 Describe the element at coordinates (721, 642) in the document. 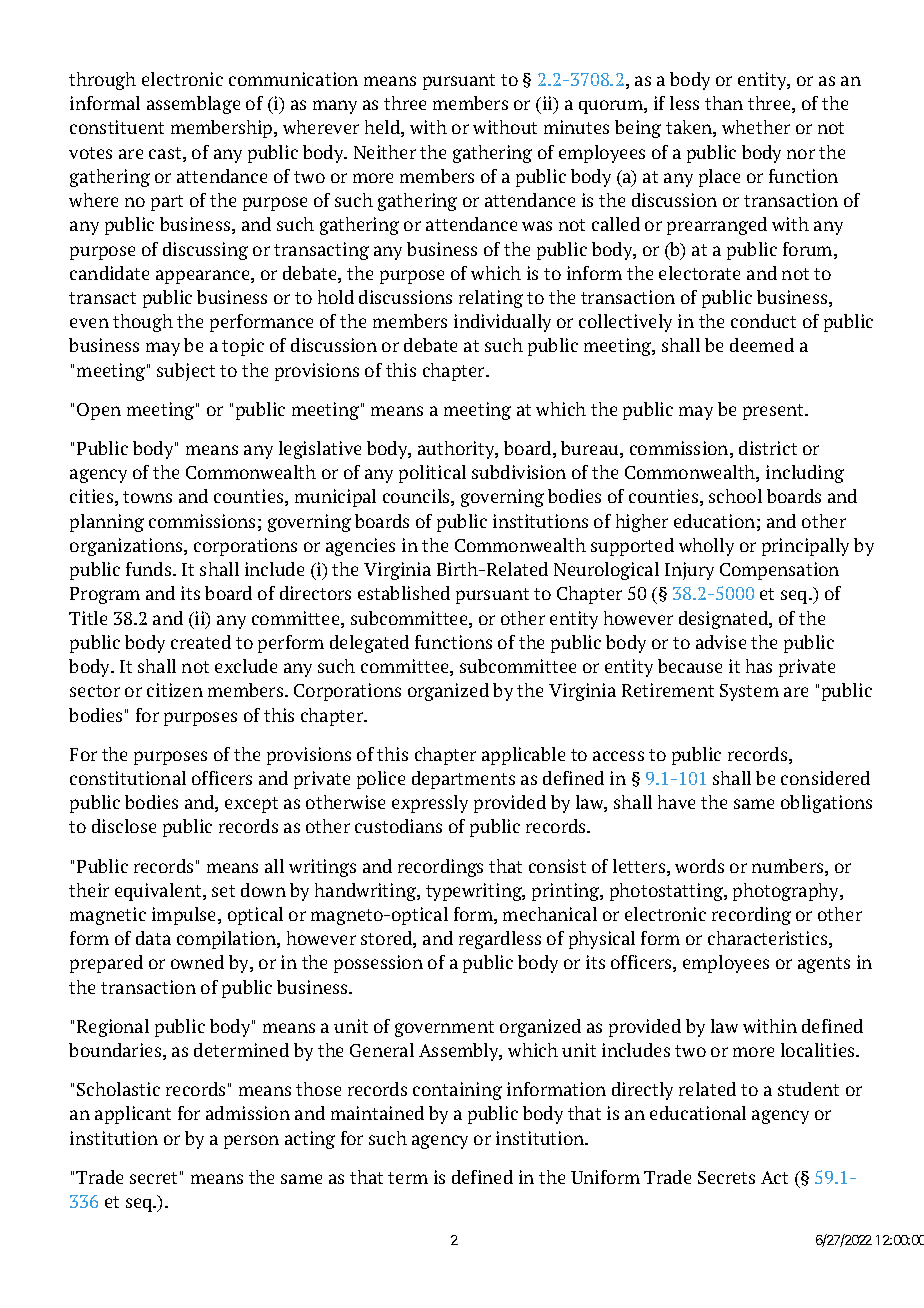

I see `advise` at that location.
